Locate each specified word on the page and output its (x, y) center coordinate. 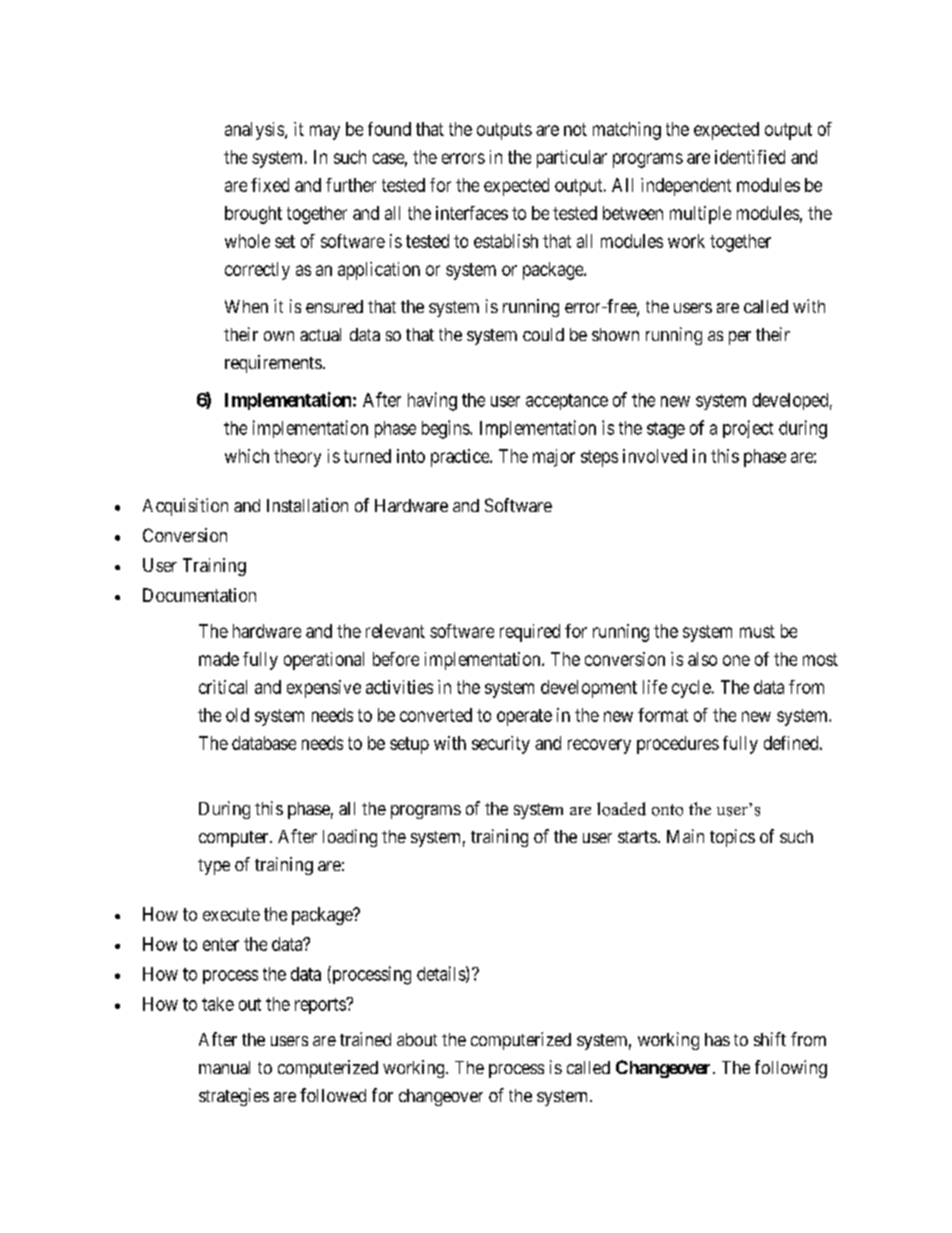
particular (572, 159)
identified (750, 157)
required (530, 633)
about (417, 1039)
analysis (255, 131)
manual (224, 1067)
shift (770, 1039)
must (757, 631)
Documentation (199, 595)
